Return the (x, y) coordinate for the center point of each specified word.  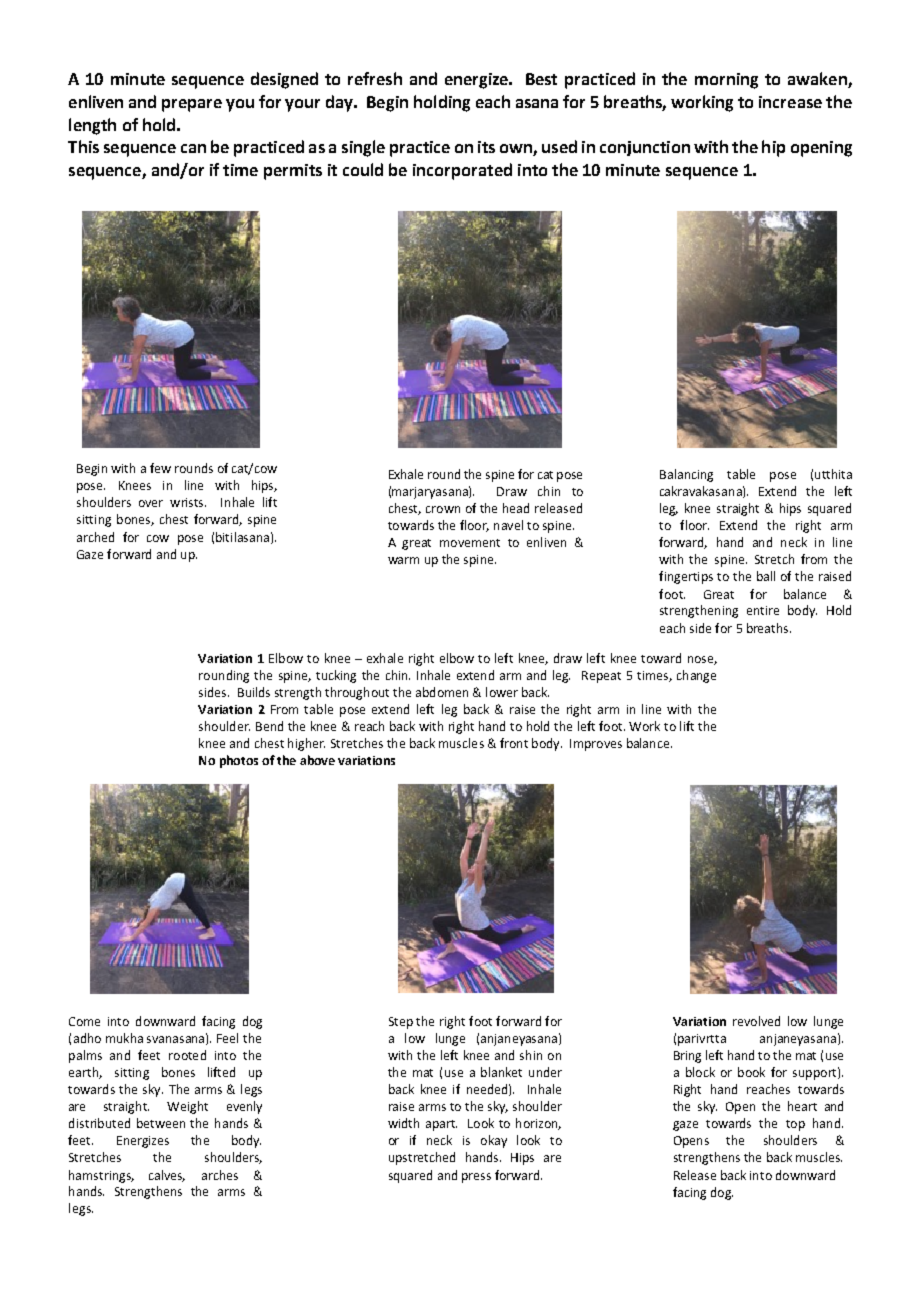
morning (726, 81)
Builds (254, 692)
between (161, 1123)
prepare (192, 105)
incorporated (462, 171)
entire (763, 610)
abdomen (442, 692)
